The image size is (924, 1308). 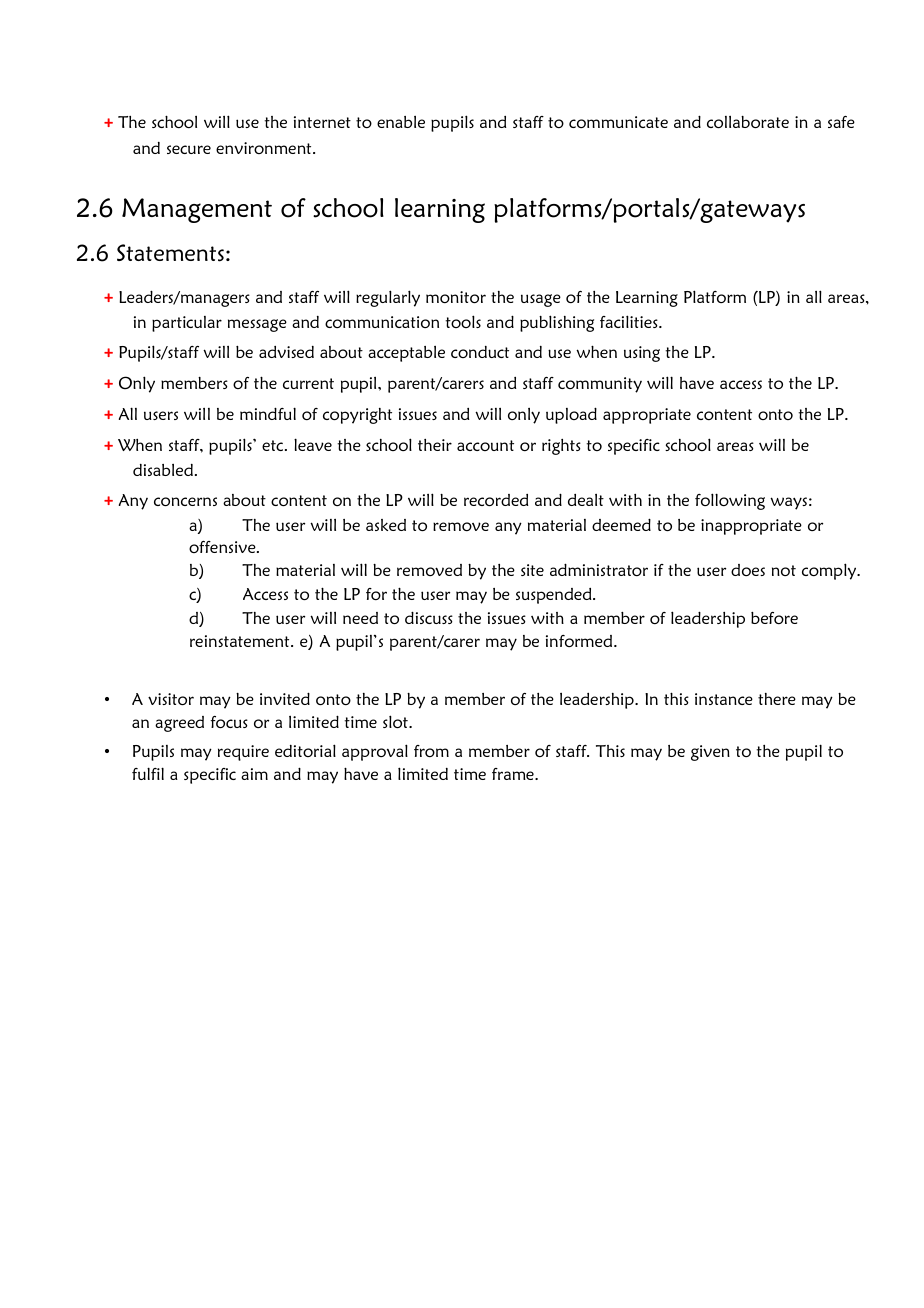 What do you see at coordinates (730, 501) in the screenshot?
I see `following` at bounding box center [730, 501].
